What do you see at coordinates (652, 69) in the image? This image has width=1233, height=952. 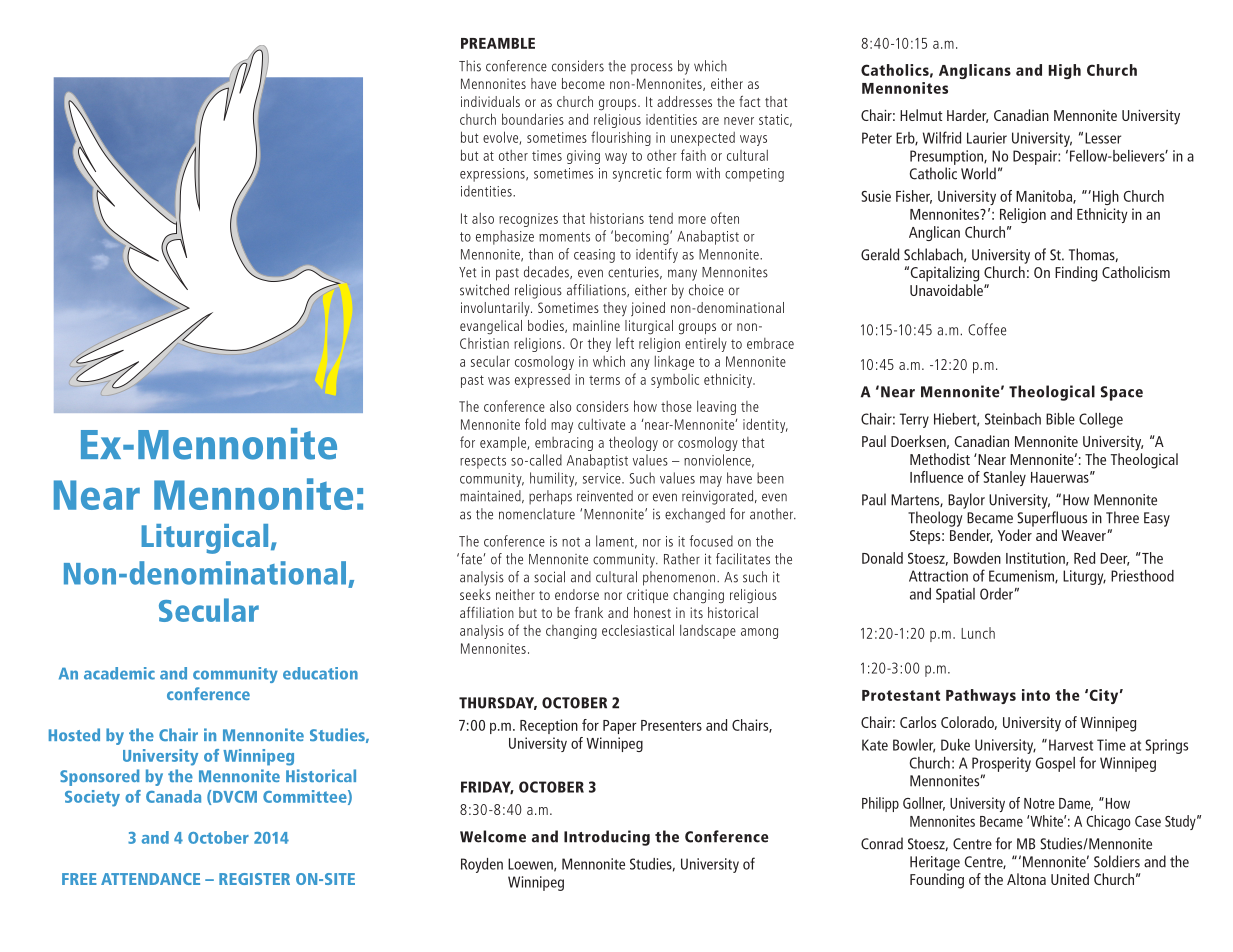 I see `process` at bounding box center [652, 69].
